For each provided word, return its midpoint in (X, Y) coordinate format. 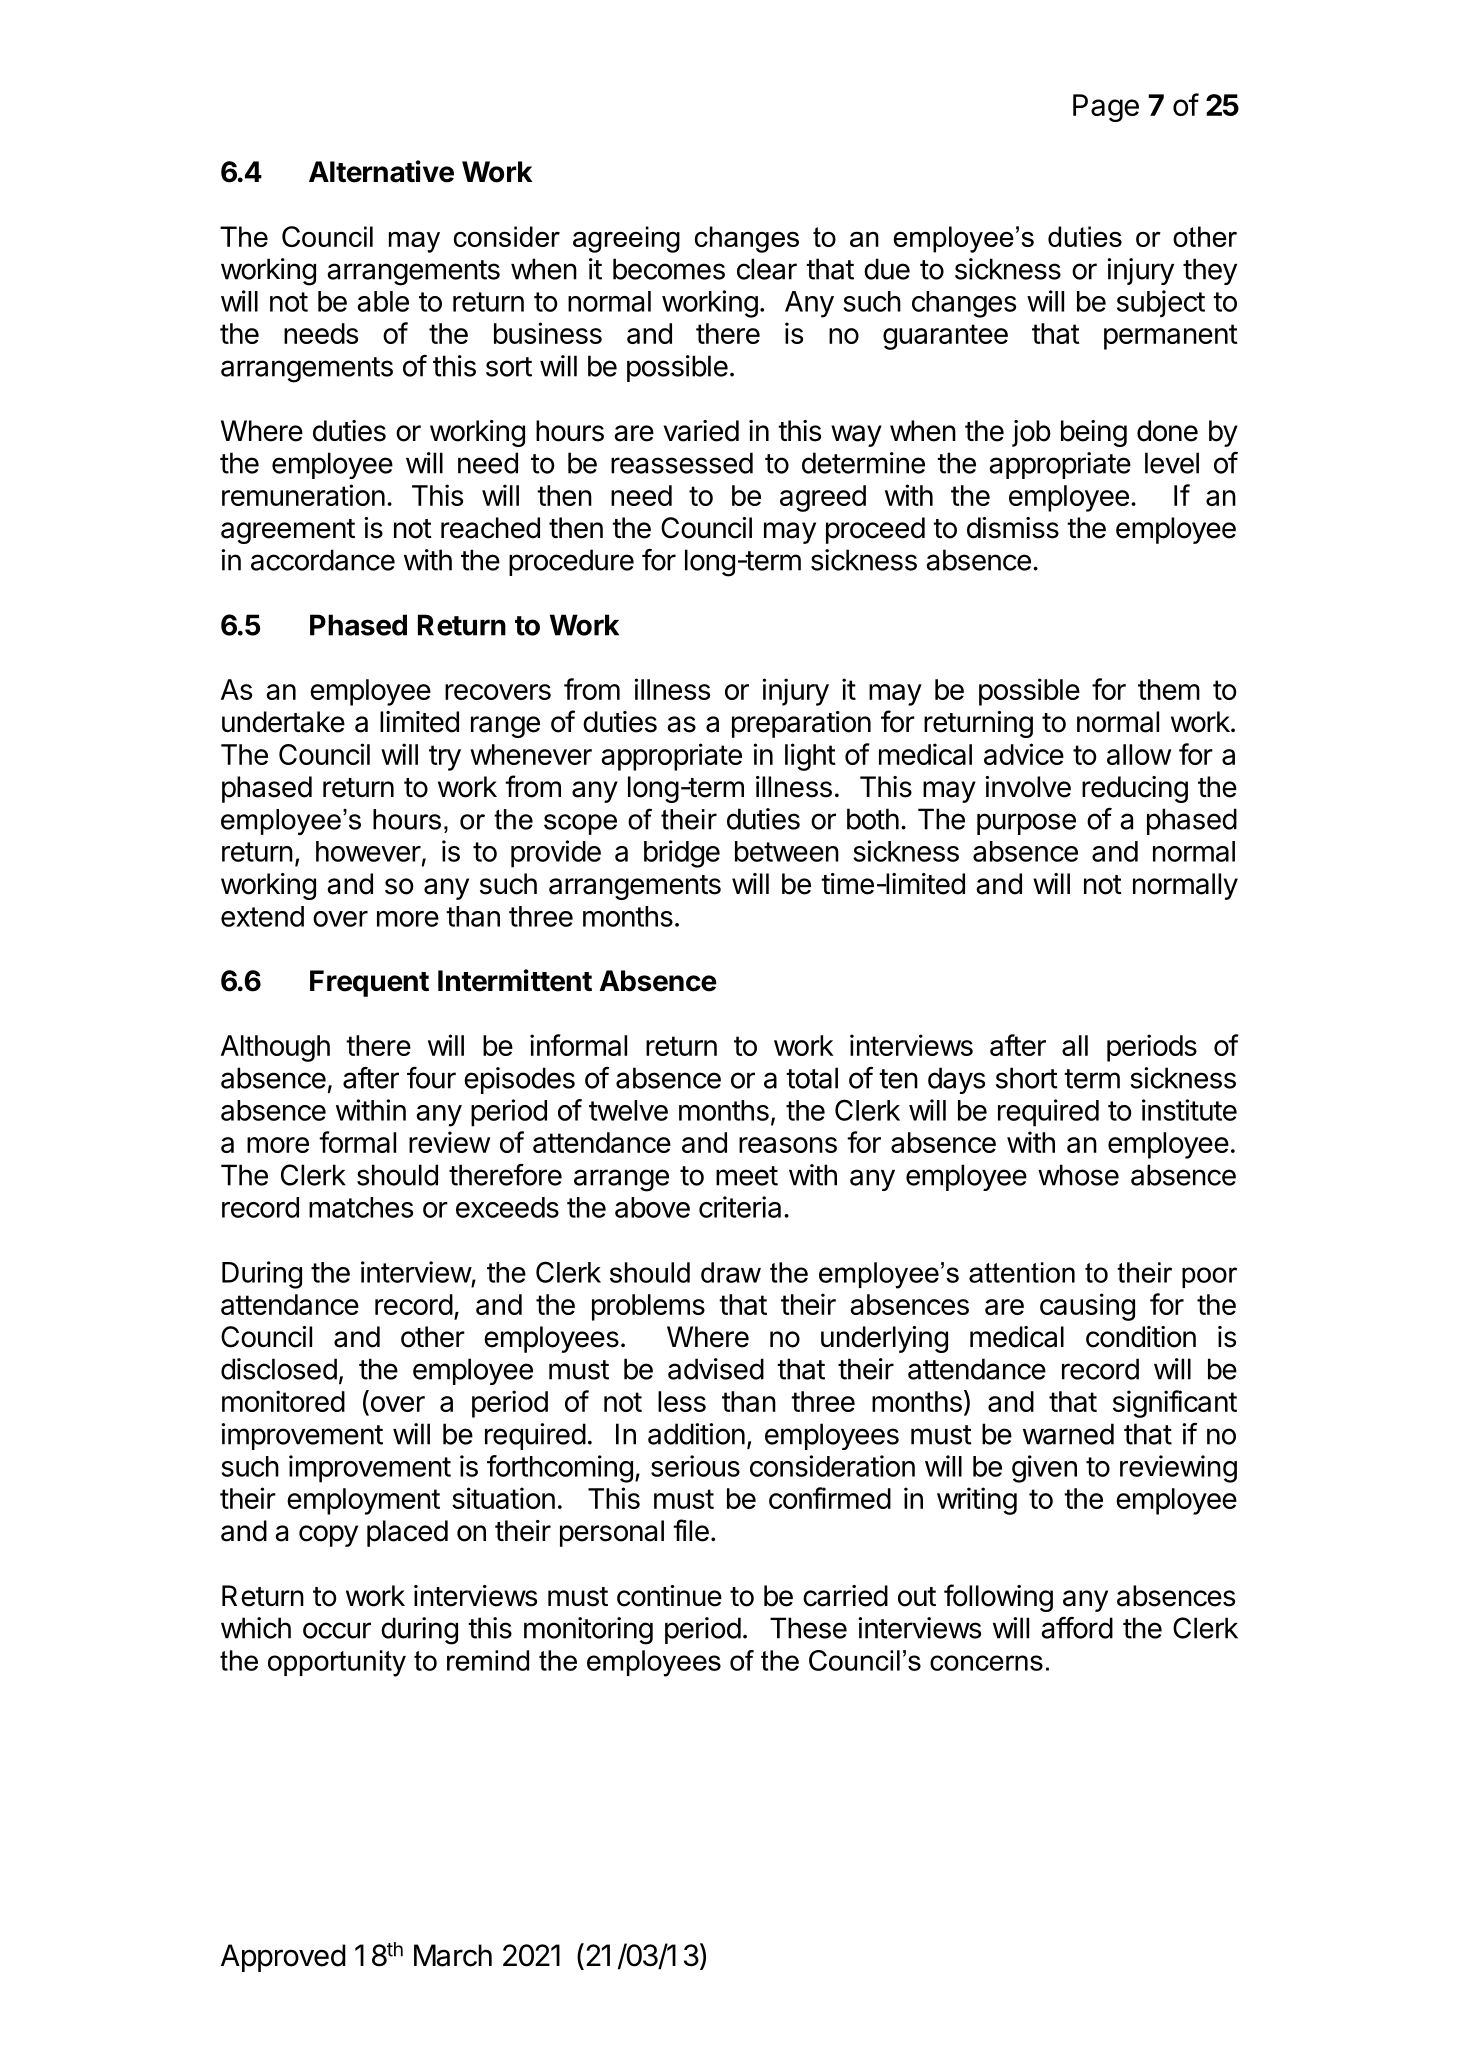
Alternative (381, 171)
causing (1087, 1307)
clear (767, 269)
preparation (801, 724)
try (445, 758)
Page (1106, 108)
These (808, 1628)
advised (716, 1369)
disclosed (279, 1369)
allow (1139, 754)
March (453, 1955)
